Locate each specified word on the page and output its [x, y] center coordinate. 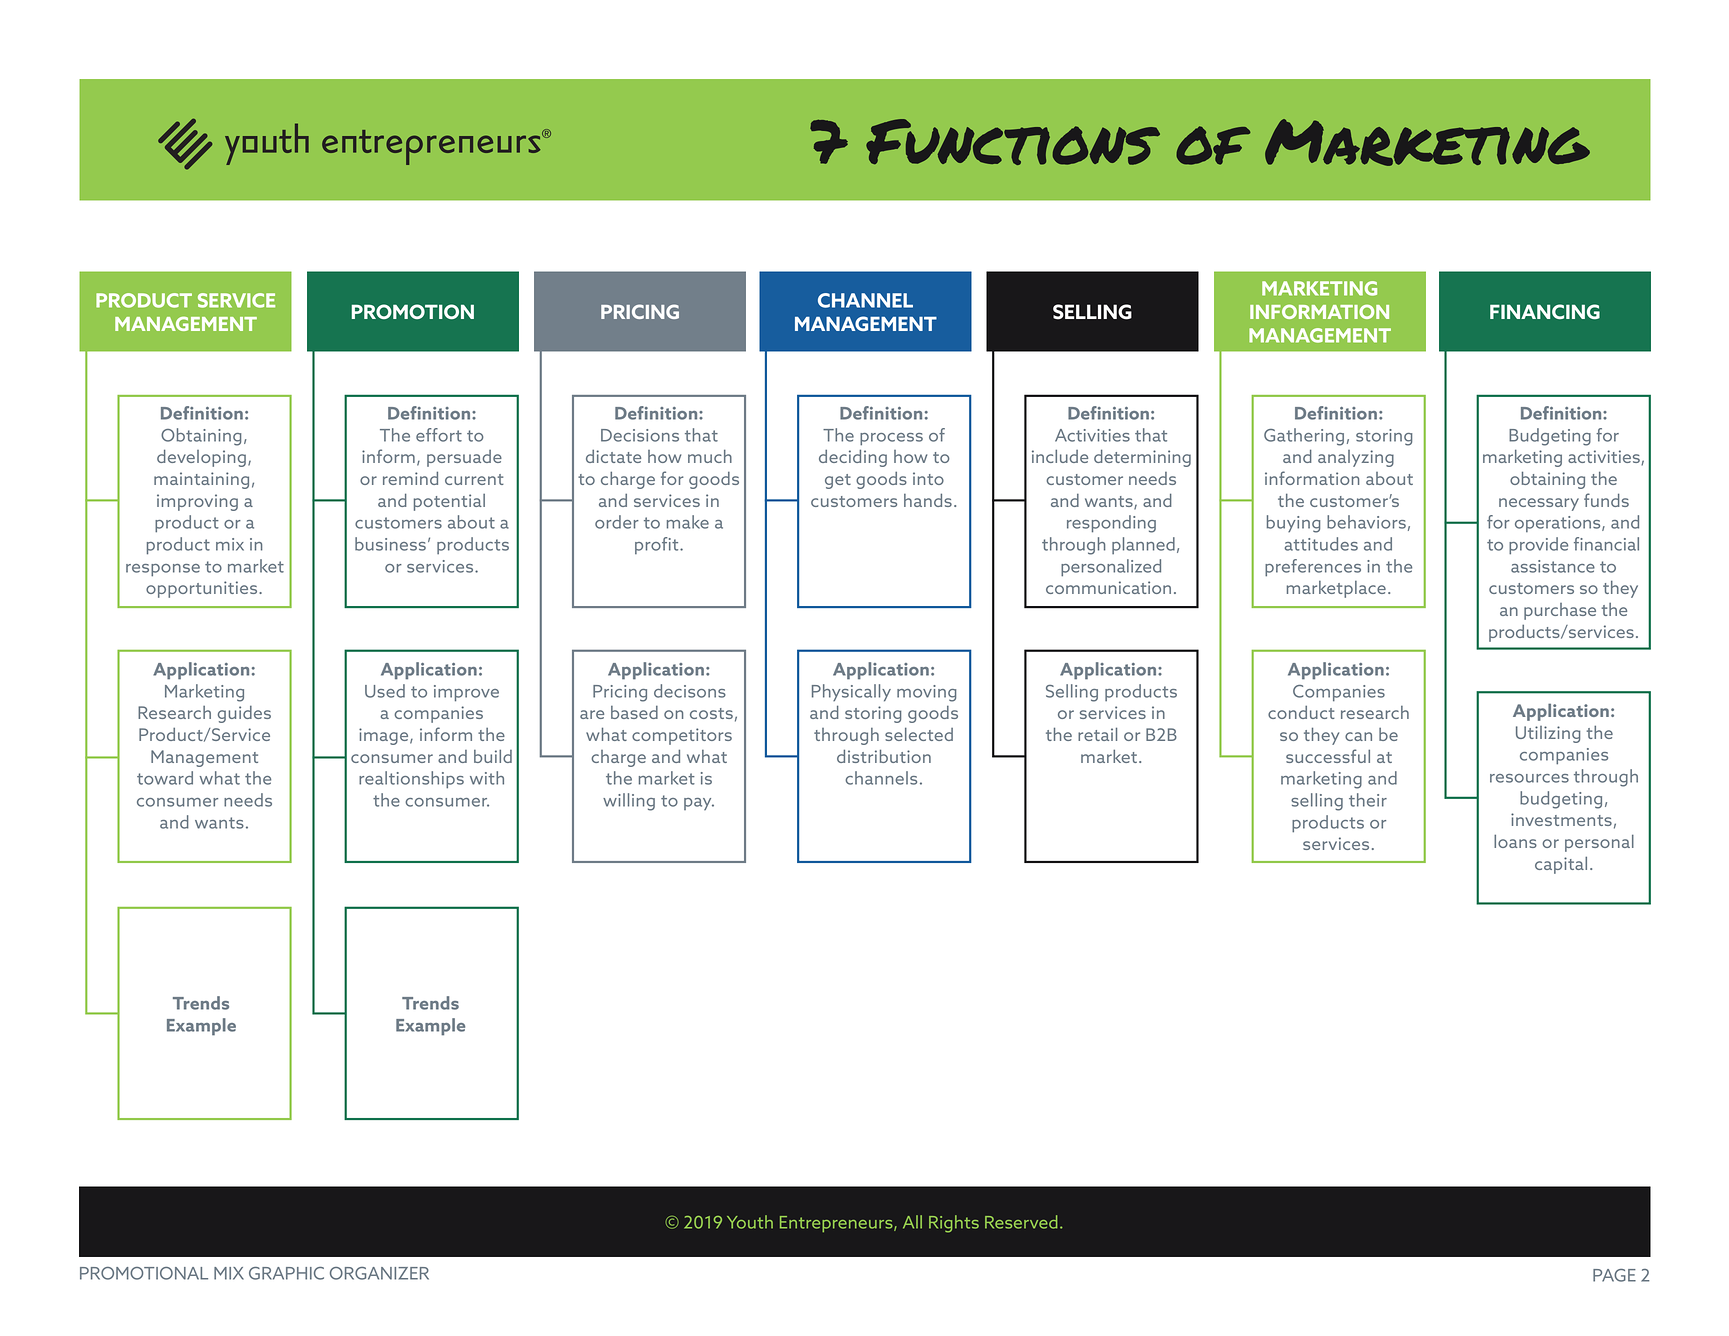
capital [1561, 865]
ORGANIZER [379, 1273]
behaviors [1366, 522]
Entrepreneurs [837, 1224]
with [487, 778]
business [390, 544]
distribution [884, 756]
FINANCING [1545, 311]
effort [439, 435]
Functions [1013, 142]
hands [928, 500]
